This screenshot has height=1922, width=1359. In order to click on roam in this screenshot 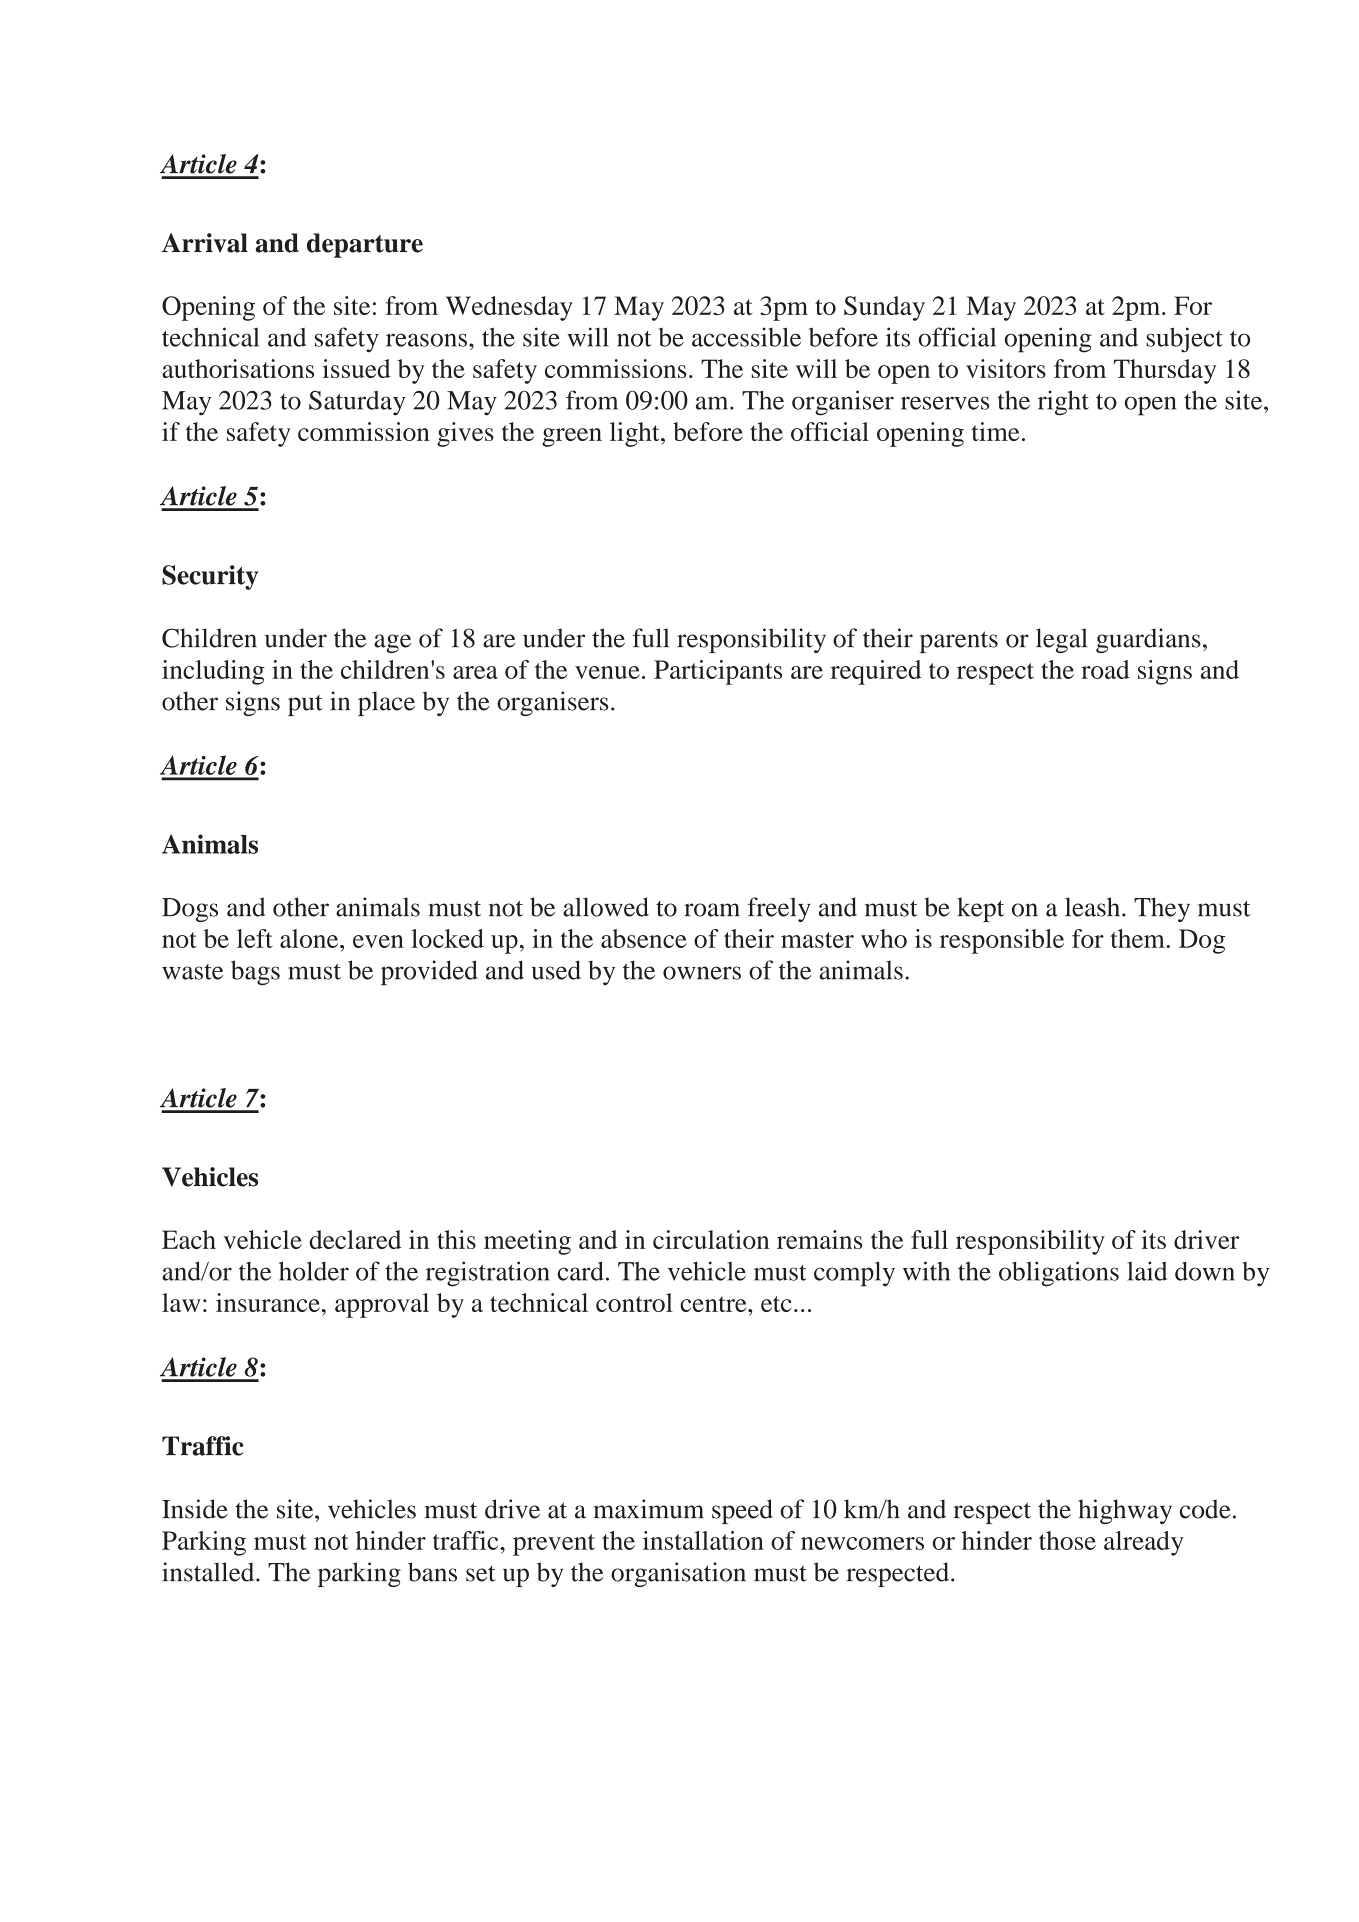, I will do `click(712, 910)`.
